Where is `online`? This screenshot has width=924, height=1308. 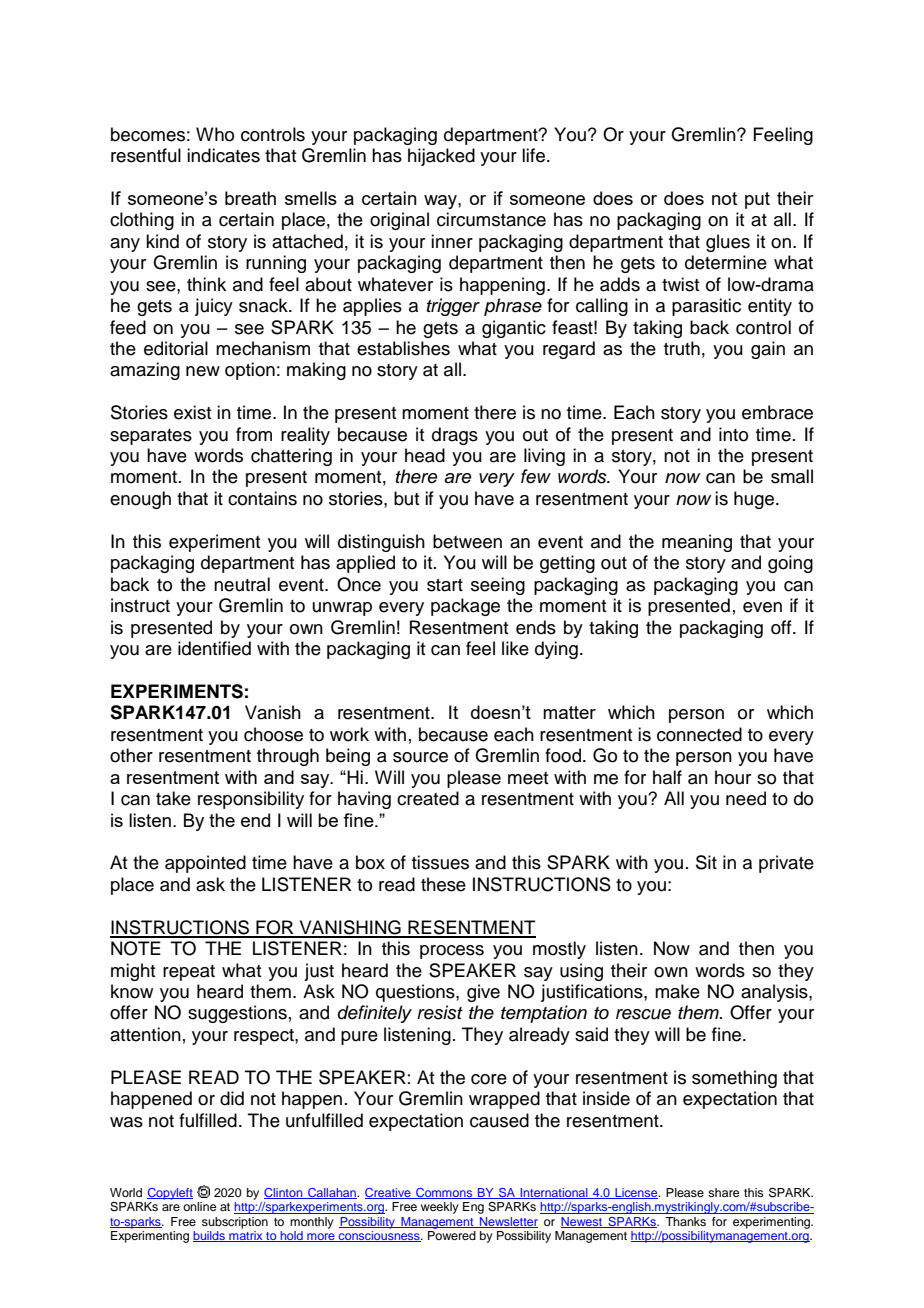 online is located at coordinates (199, 1206).
